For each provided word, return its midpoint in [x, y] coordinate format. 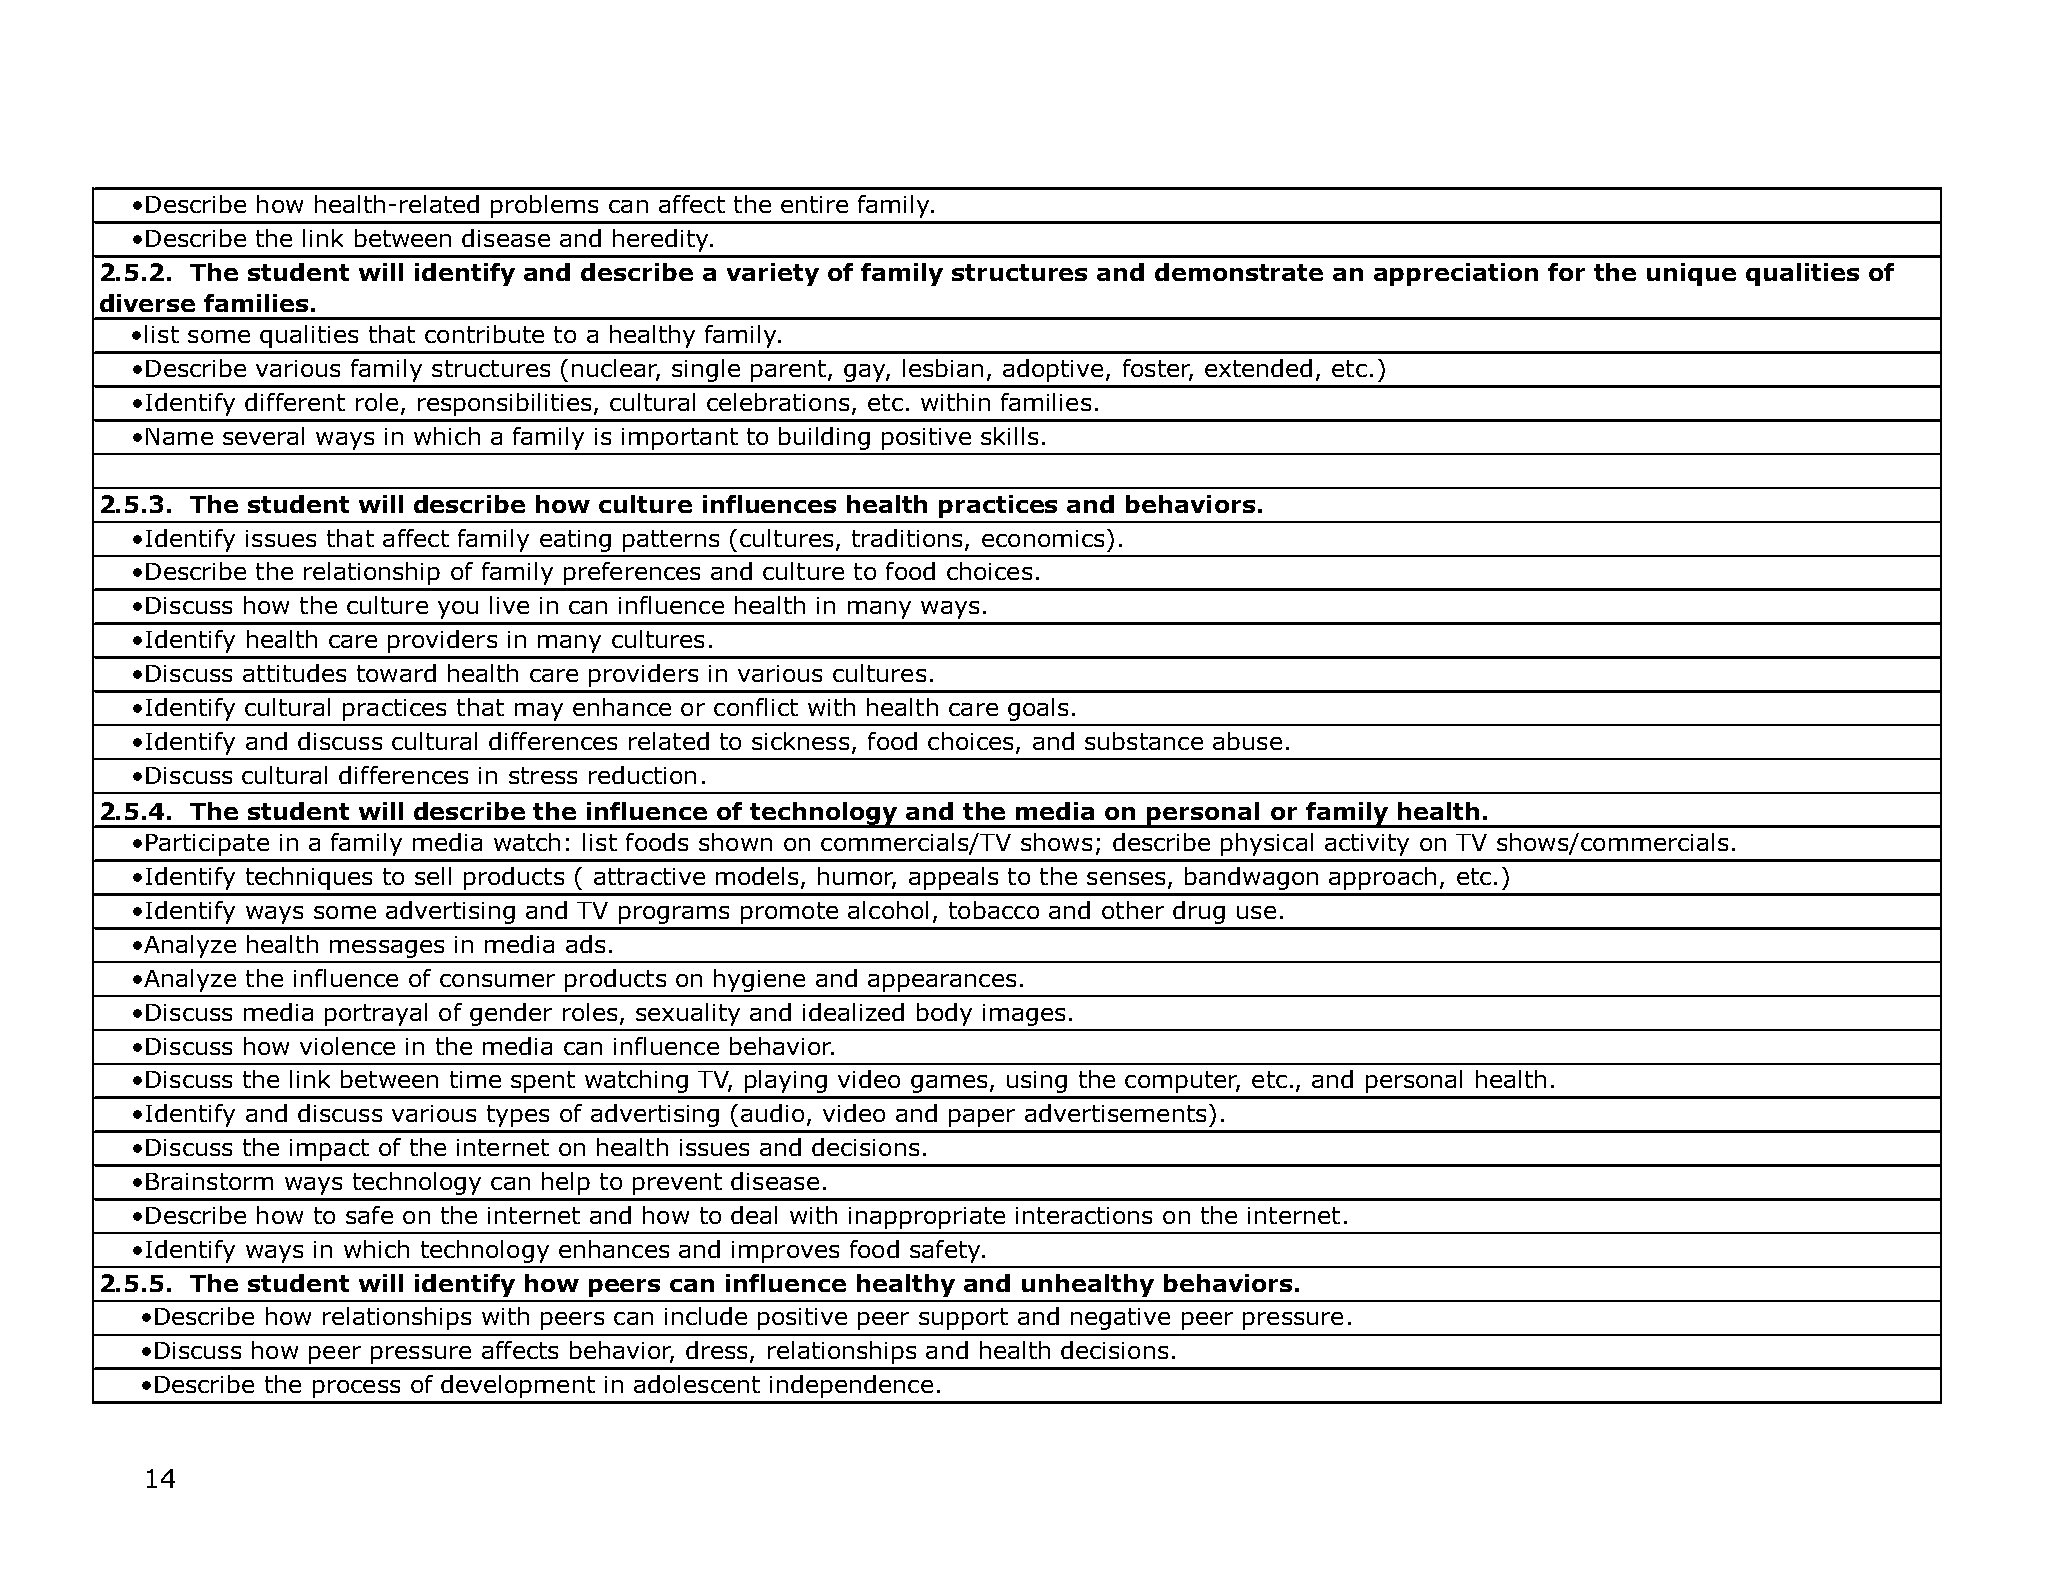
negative [1120, 1319]
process [356, 1389]
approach [1382, 878]
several [263, 436]
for [1566, 272]
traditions [907, 538]
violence [347, 1046]
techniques [309, 878]
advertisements [1115, 1113]
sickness [800, 741]
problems [544, 206]
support [963, 1319]
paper [982, 1118]
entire [814, 204]
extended [1258, 368]
